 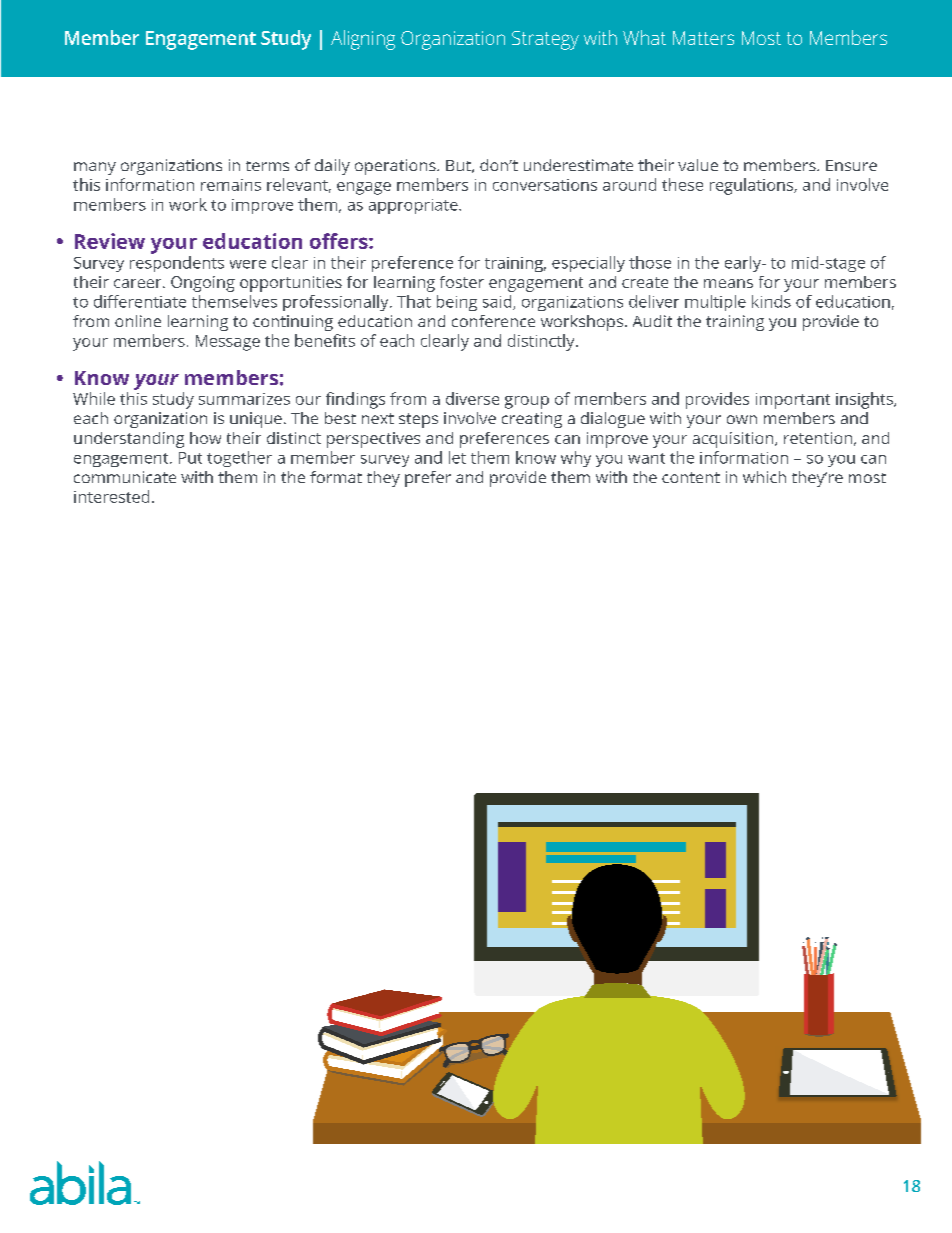 I want to click on means, so click(x=728, y=283).
